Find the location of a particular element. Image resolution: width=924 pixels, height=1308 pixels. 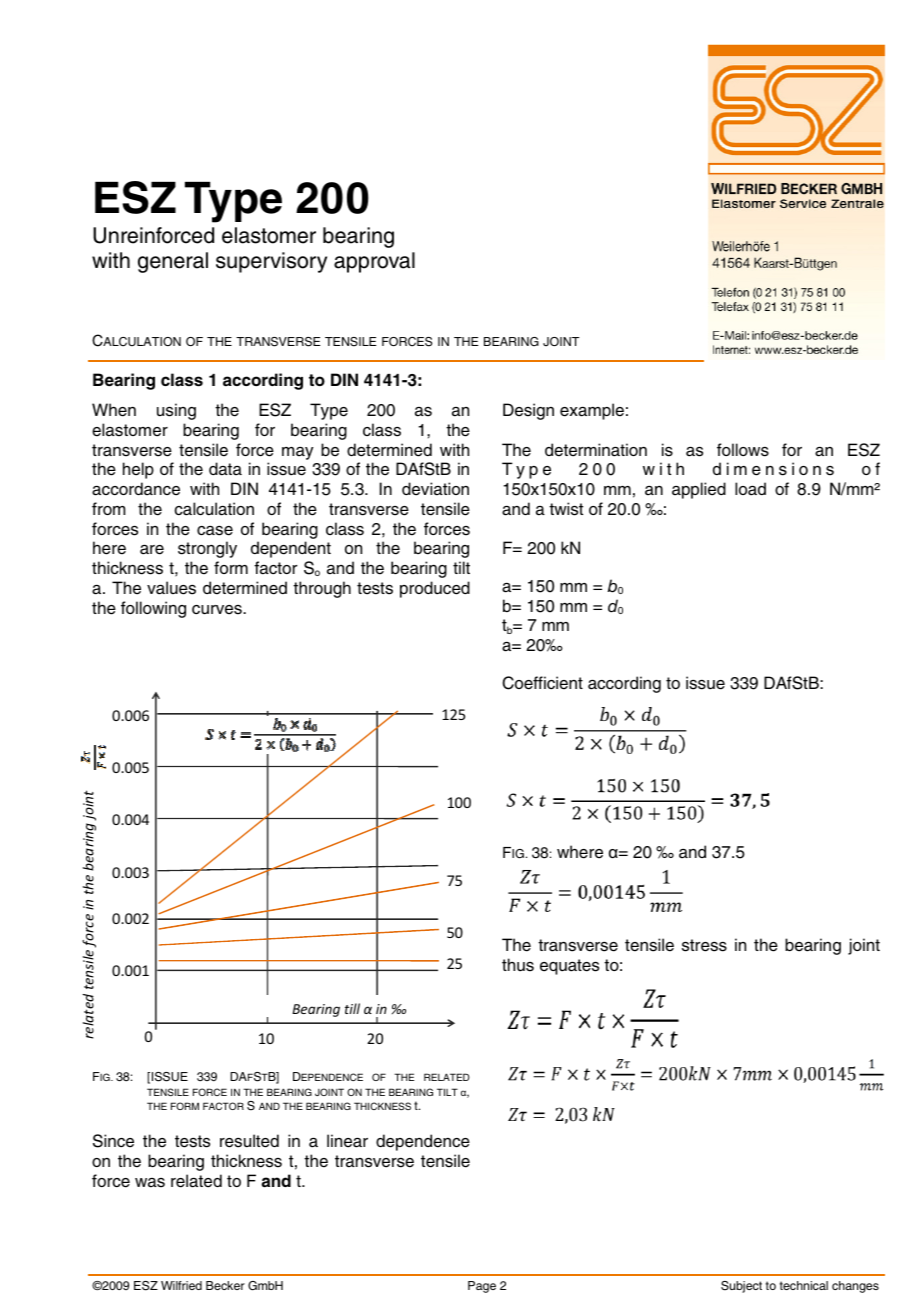

thus is located at coordinates (518, 965).
